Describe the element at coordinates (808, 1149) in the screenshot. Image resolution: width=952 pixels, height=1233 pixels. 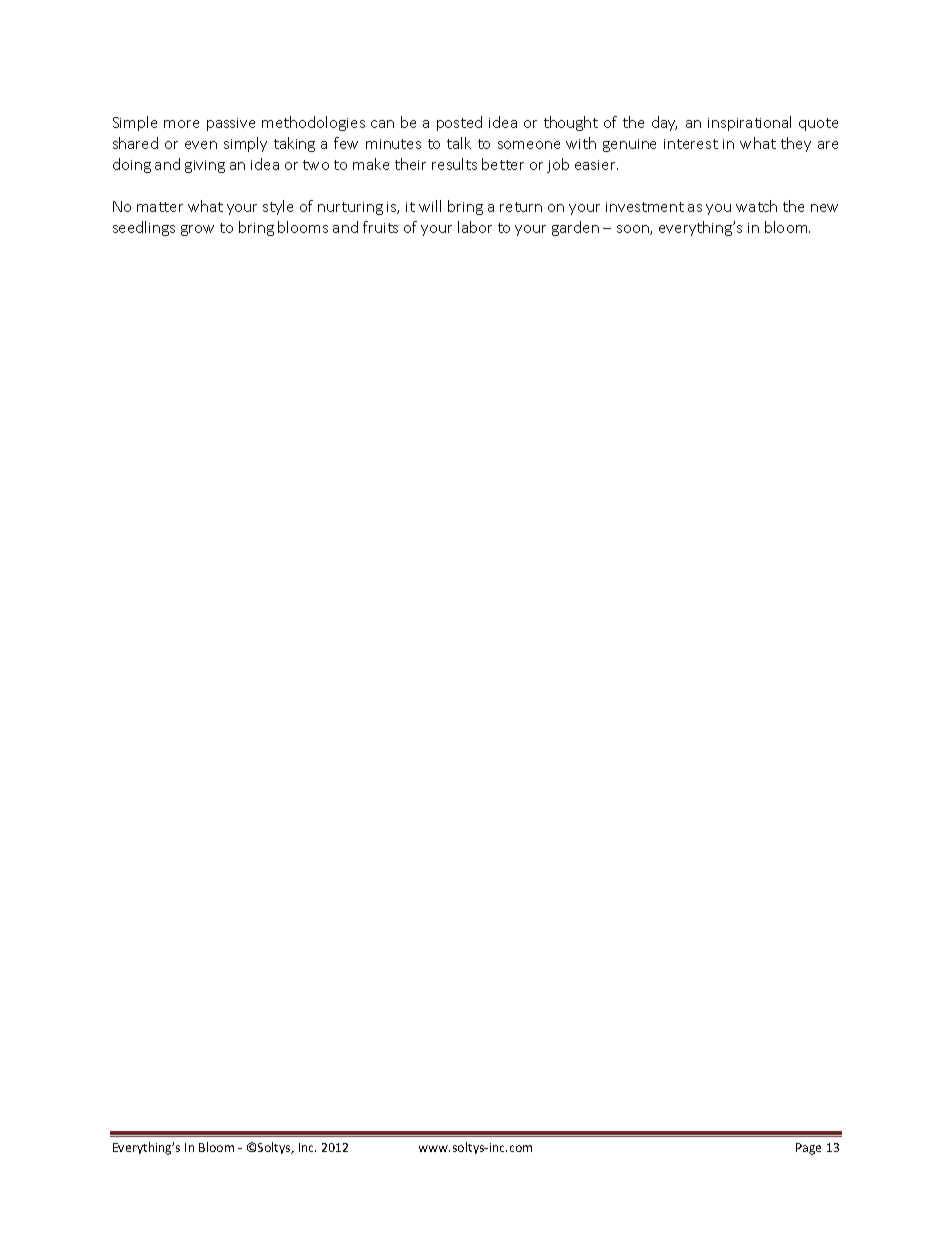
I see `Page` at that location.
